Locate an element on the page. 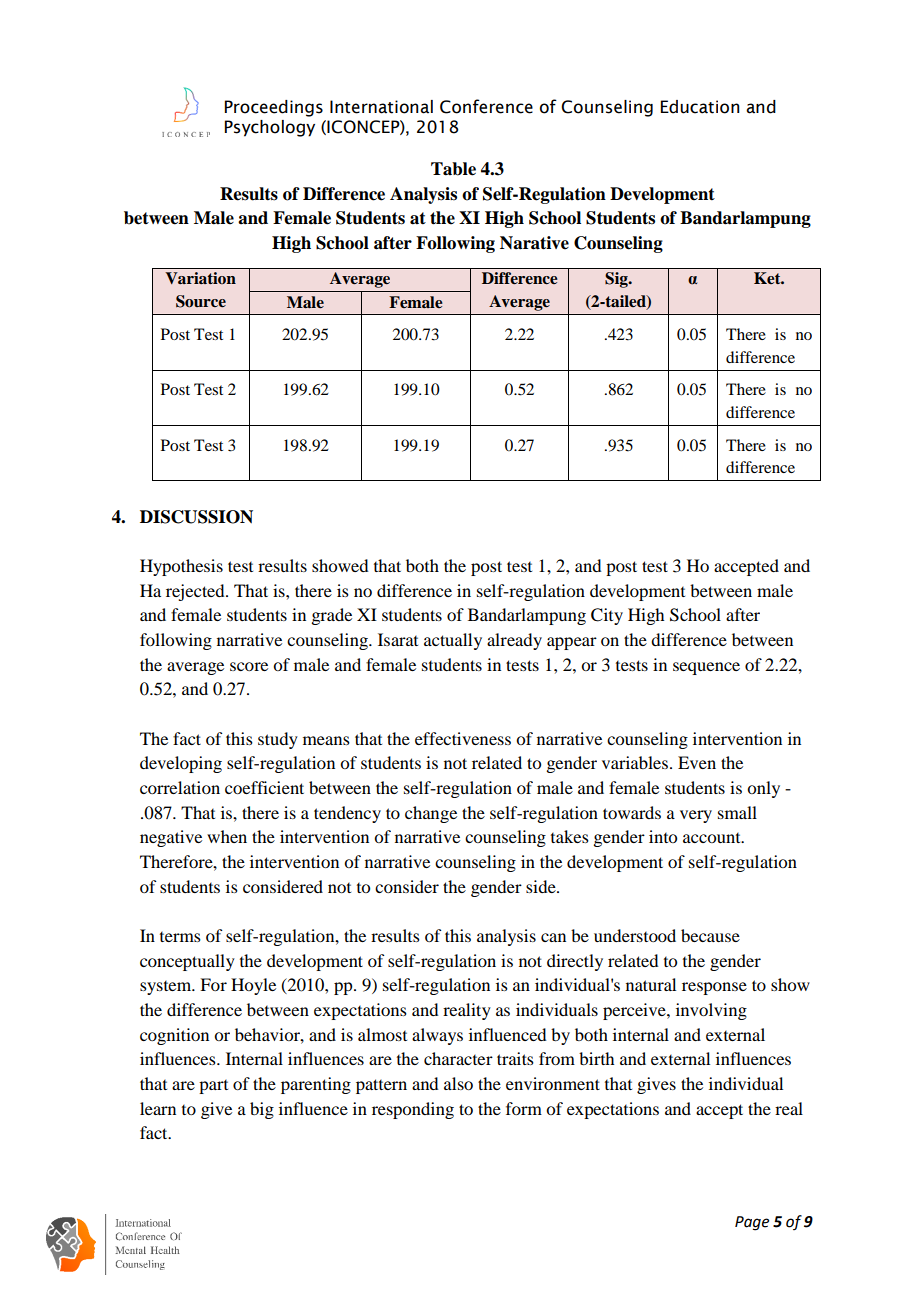 Image resolution: width=924 pixels, height=1308 pixels. Table is located at coordinates (453, 169).
